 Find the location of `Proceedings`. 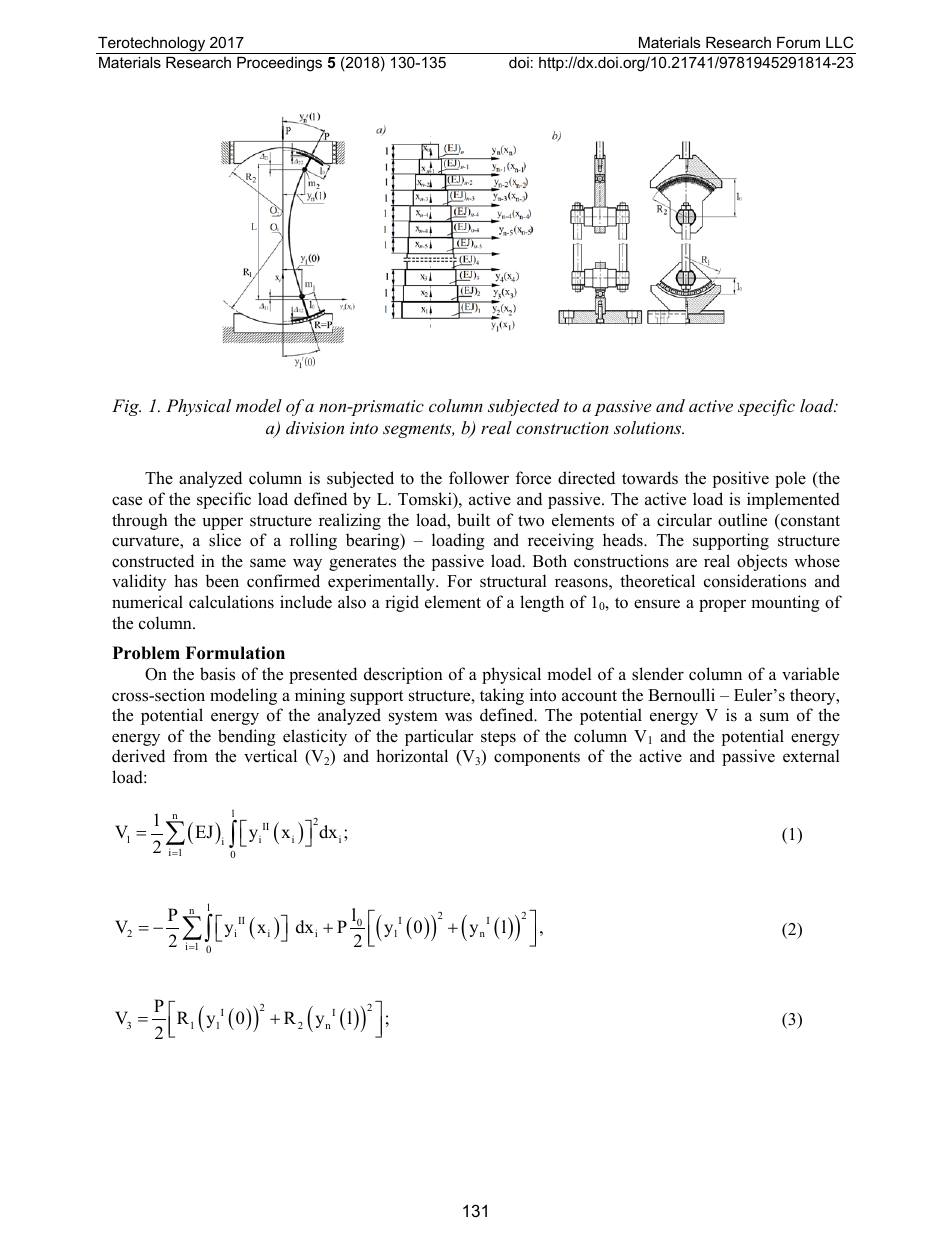

Proceedings is located at coordinates (279, 64).
